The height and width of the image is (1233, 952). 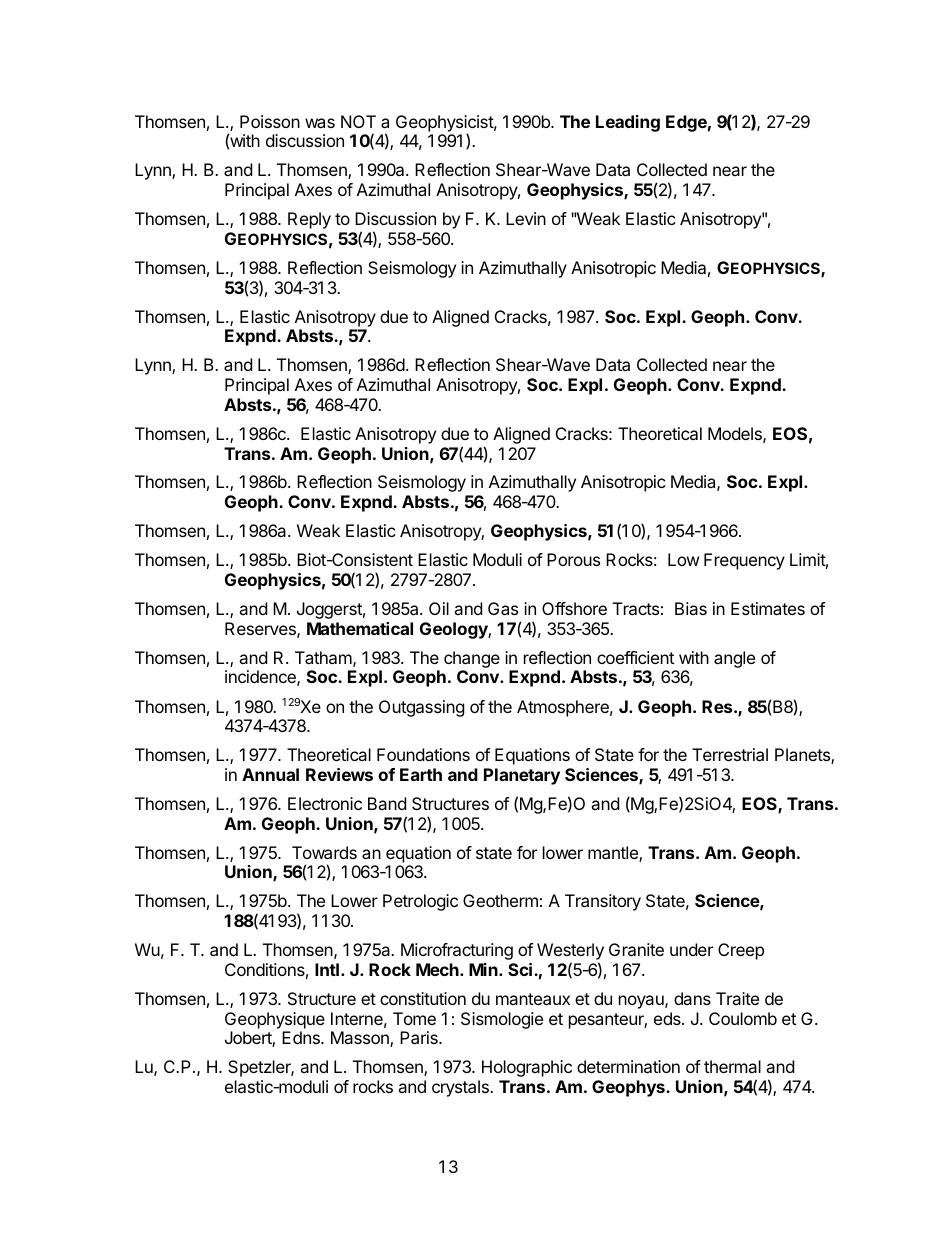 I want to click on Mathematical, so click(x=360, y=628).
